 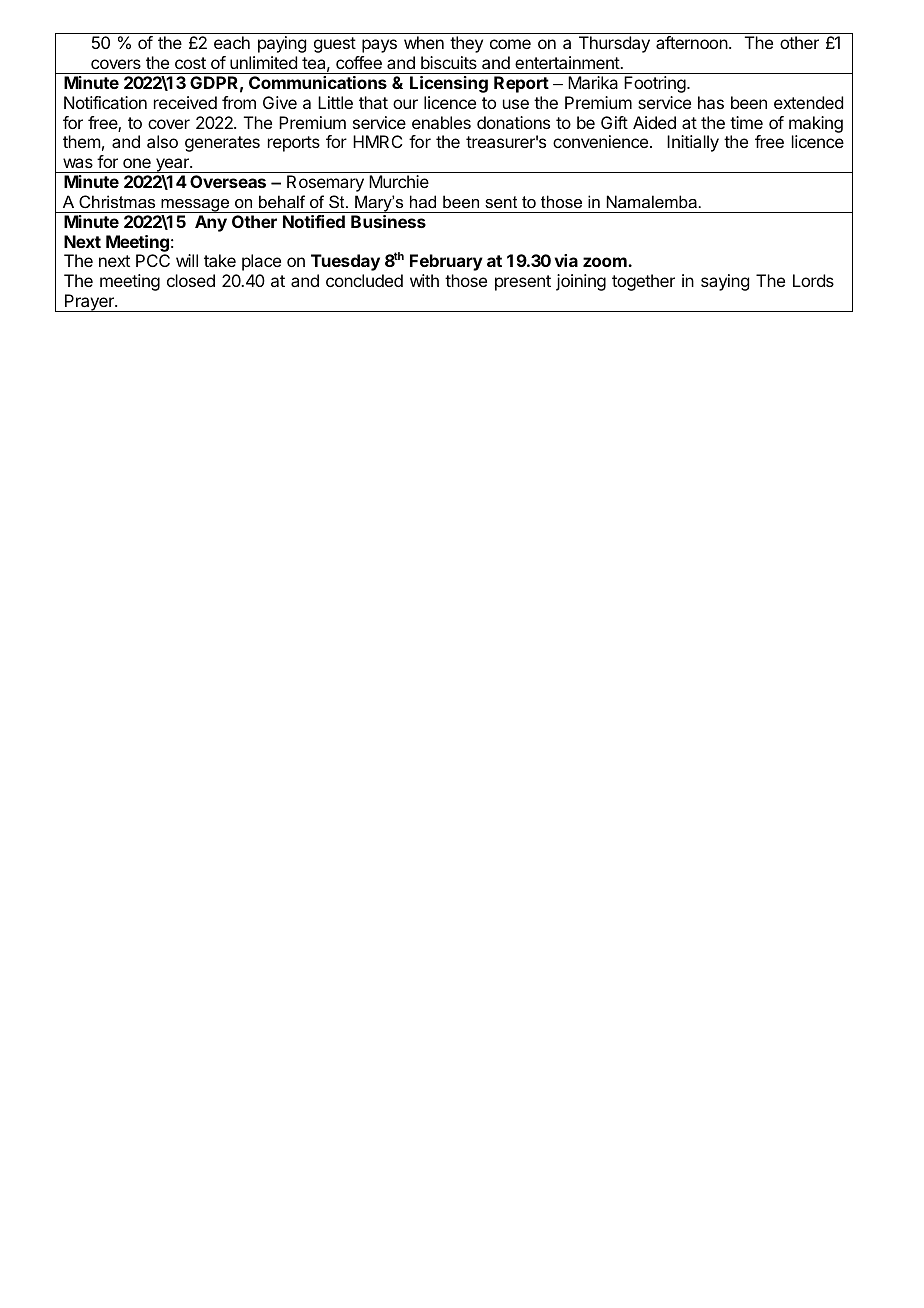 What do you see at coordinates (446, 262) in the image?
I see `February` at bounding box center [446, 262].
